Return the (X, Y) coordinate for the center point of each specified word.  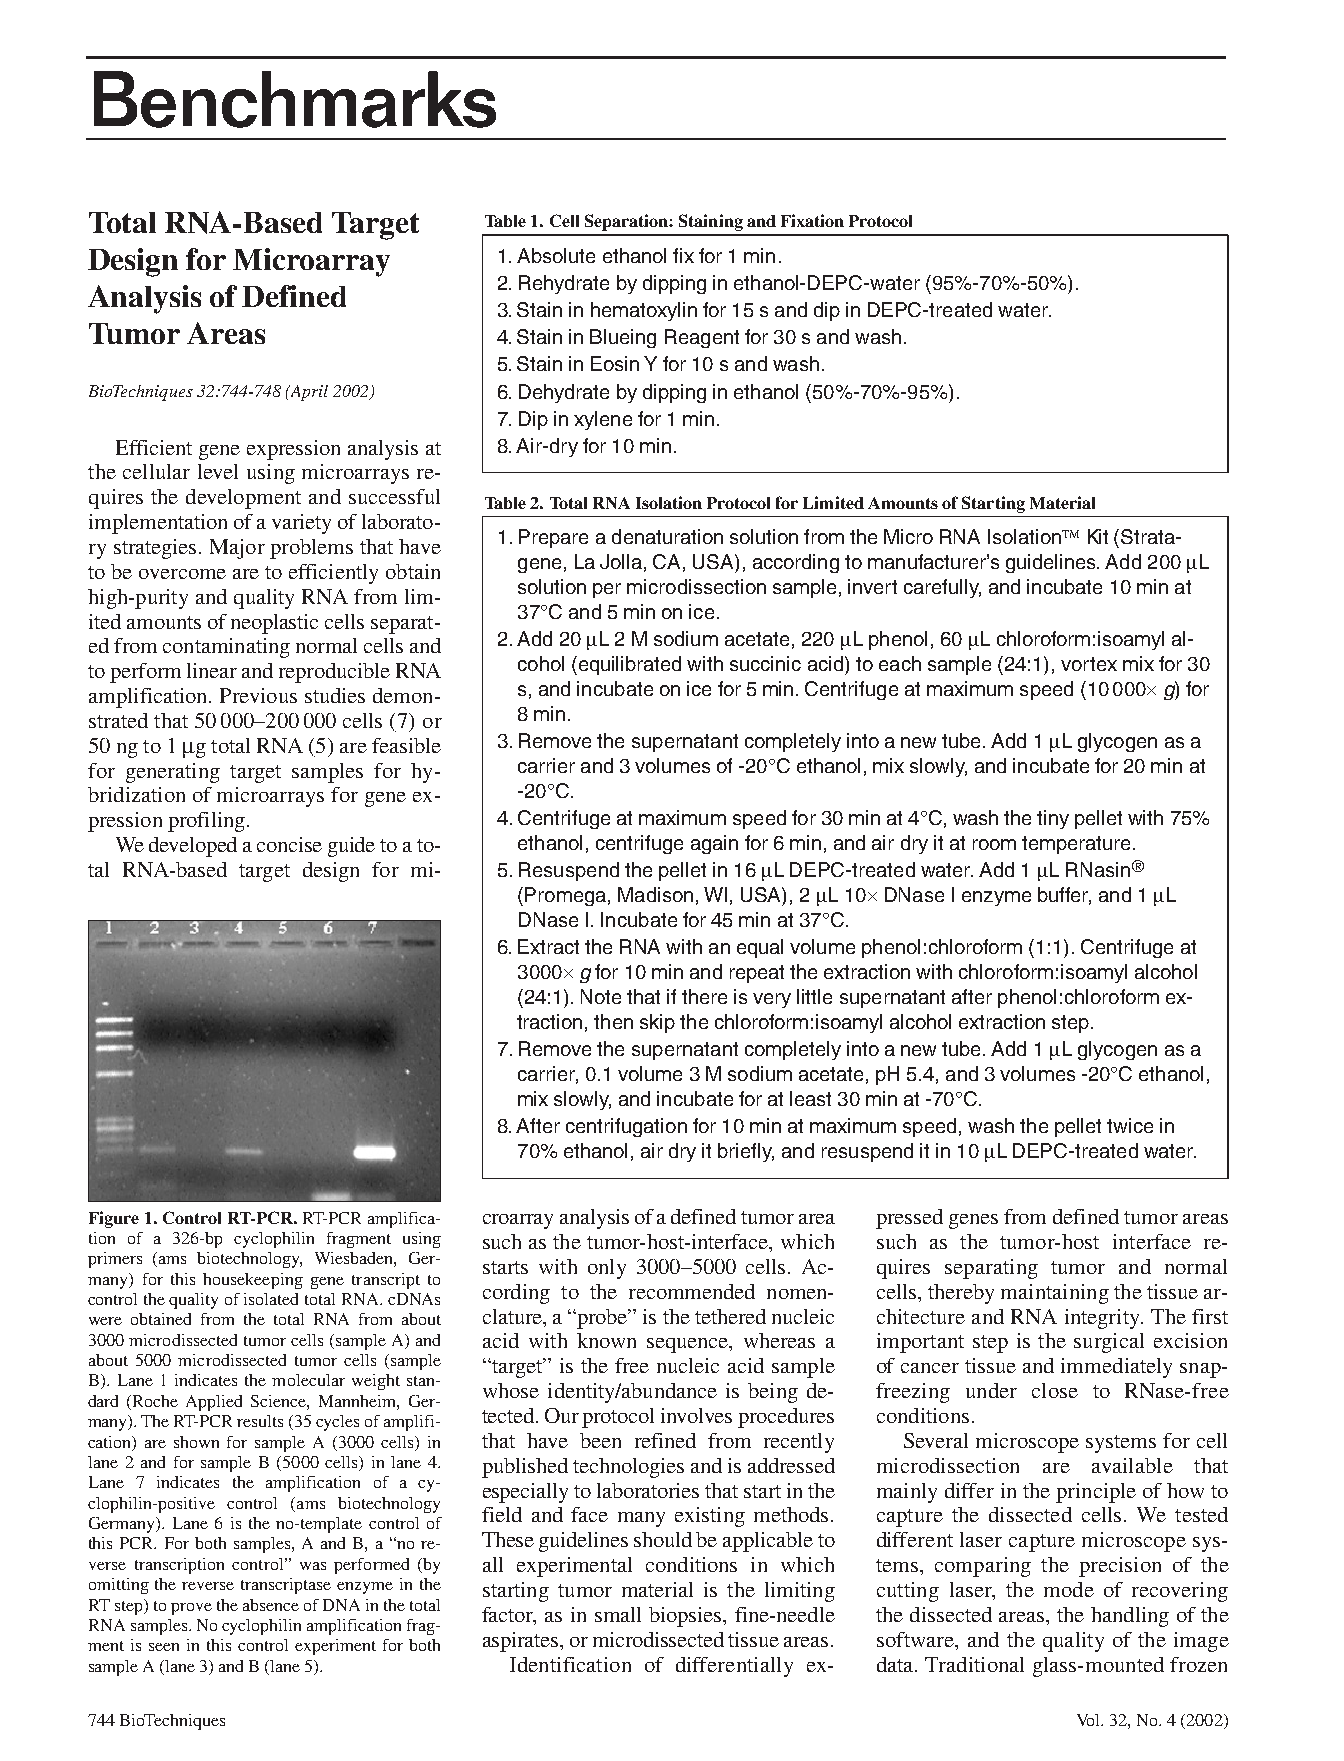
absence (271, 1605)
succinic (765, 663)
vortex (1089, 664)
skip (657, 1023)
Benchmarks (295, 99)
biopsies (686, 1617)
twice (1130, 1125)
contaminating (226, 648)
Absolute (556, 255)
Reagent (702, 338)
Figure (114, 1219)
